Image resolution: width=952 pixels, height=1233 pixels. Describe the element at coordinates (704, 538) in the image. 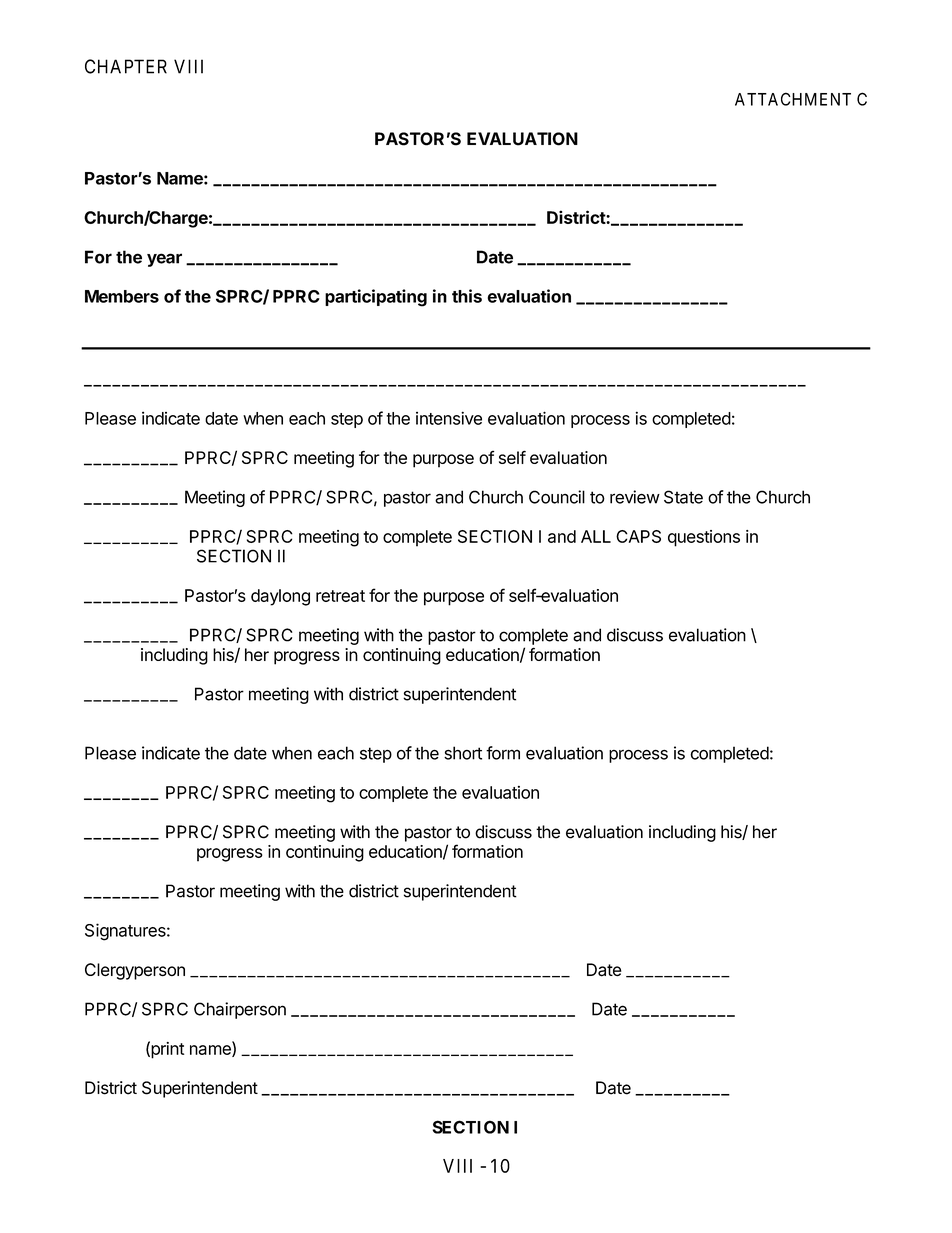

I see `questions` at that location.
